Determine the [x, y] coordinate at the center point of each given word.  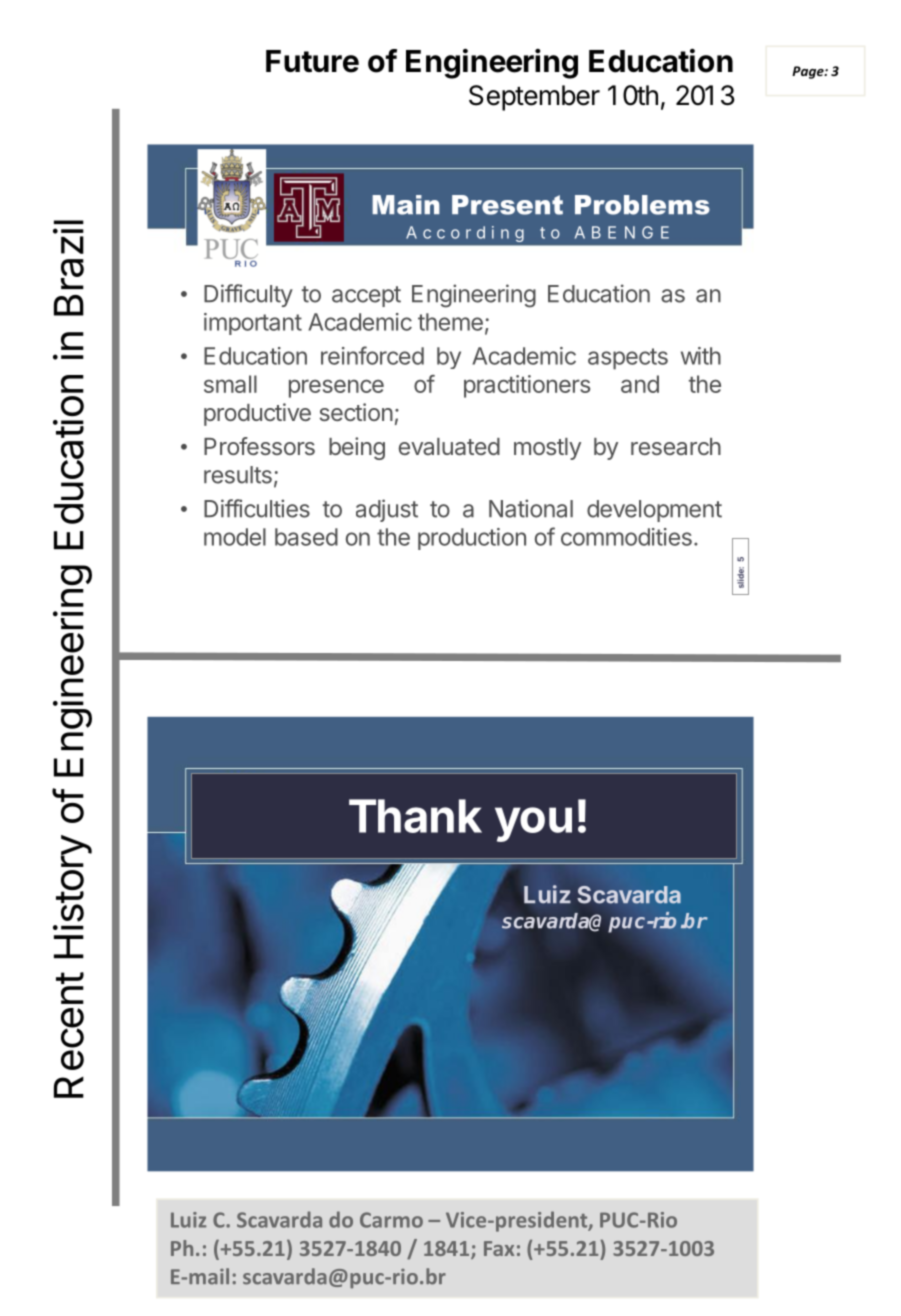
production [472, 539]
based [306, 537]
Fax [499, 1248]
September [534, 98]
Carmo [391, 1220]
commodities [626, 537]
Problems [642, 205]
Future [312, 61]
